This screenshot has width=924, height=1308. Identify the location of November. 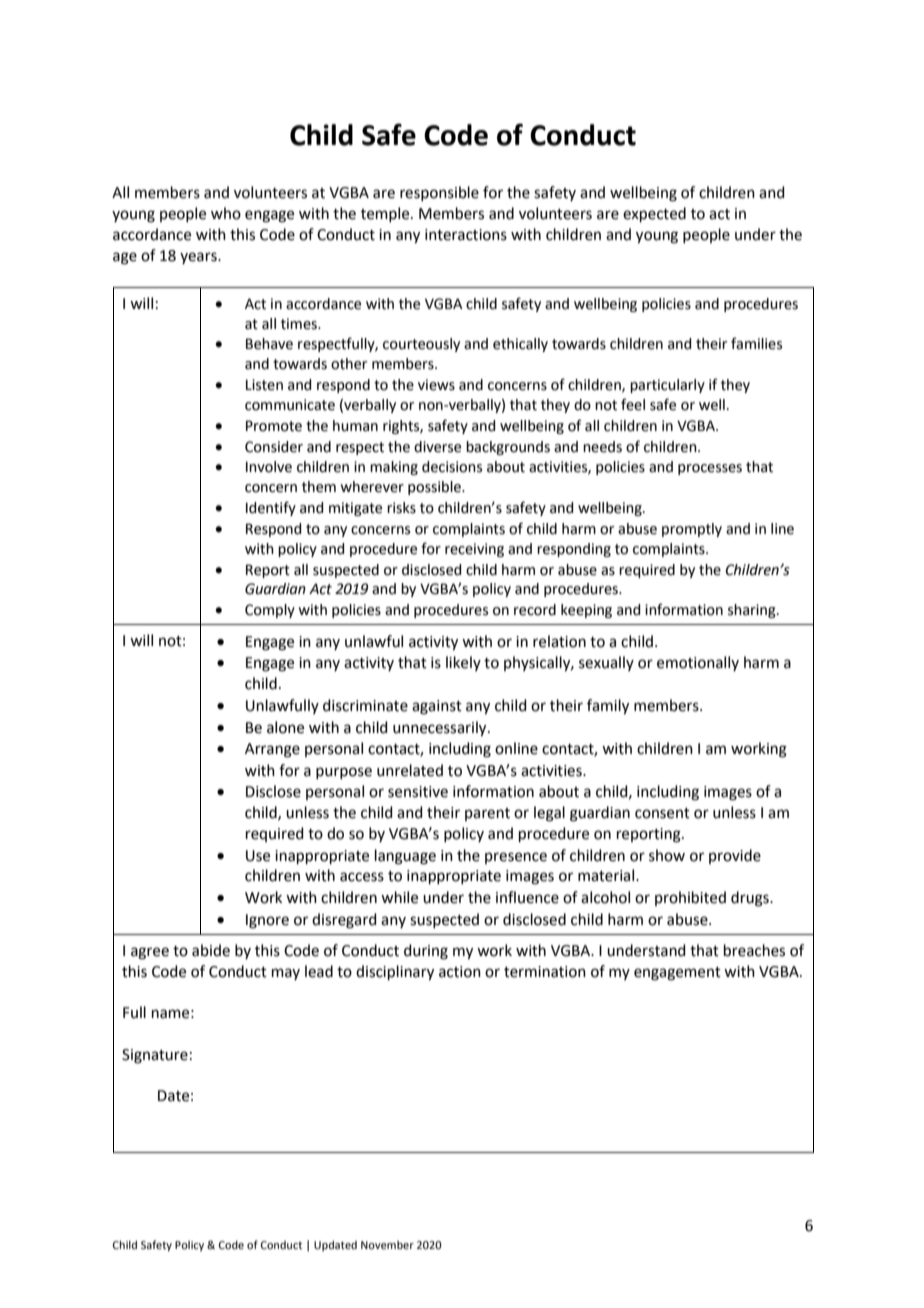
(387, 1245).
